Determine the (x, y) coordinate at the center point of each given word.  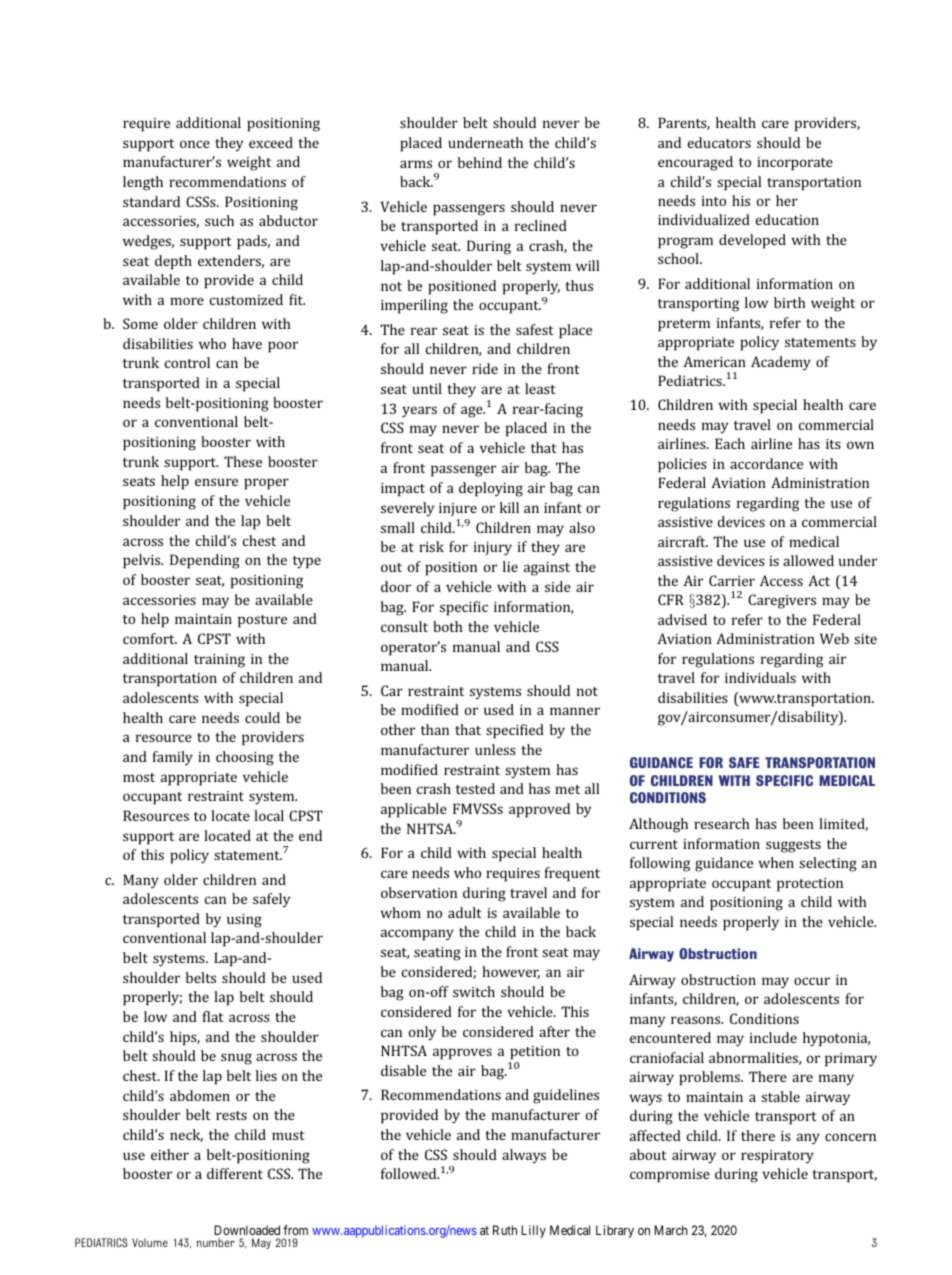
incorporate (795, 164)
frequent (572, 874)
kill (509, 507)
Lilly (533, 1231)
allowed (808, 560)
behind (480, 162)
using (244, 921)
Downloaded (247, 1232)
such (219, 220)
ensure (216, 482)
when (776, 862)
